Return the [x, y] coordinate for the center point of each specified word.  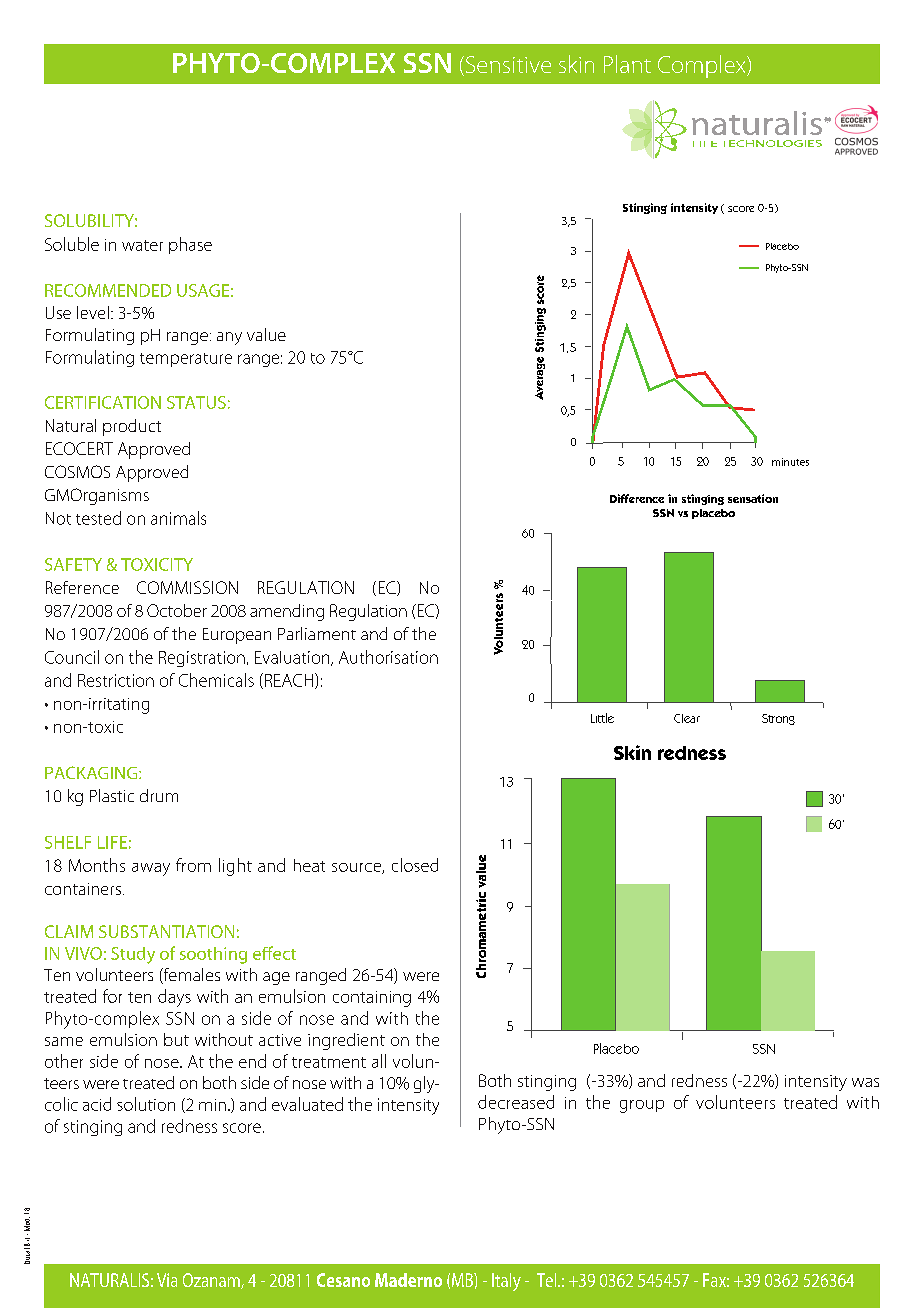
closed [415, 865]
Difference [637, 498]
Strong [778, 719]
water [142, 245]
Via [167, 1280]
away [151, 869]
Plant [627, 64]
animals [178, 518]
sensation [753, 498]
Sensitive [507, 66]
